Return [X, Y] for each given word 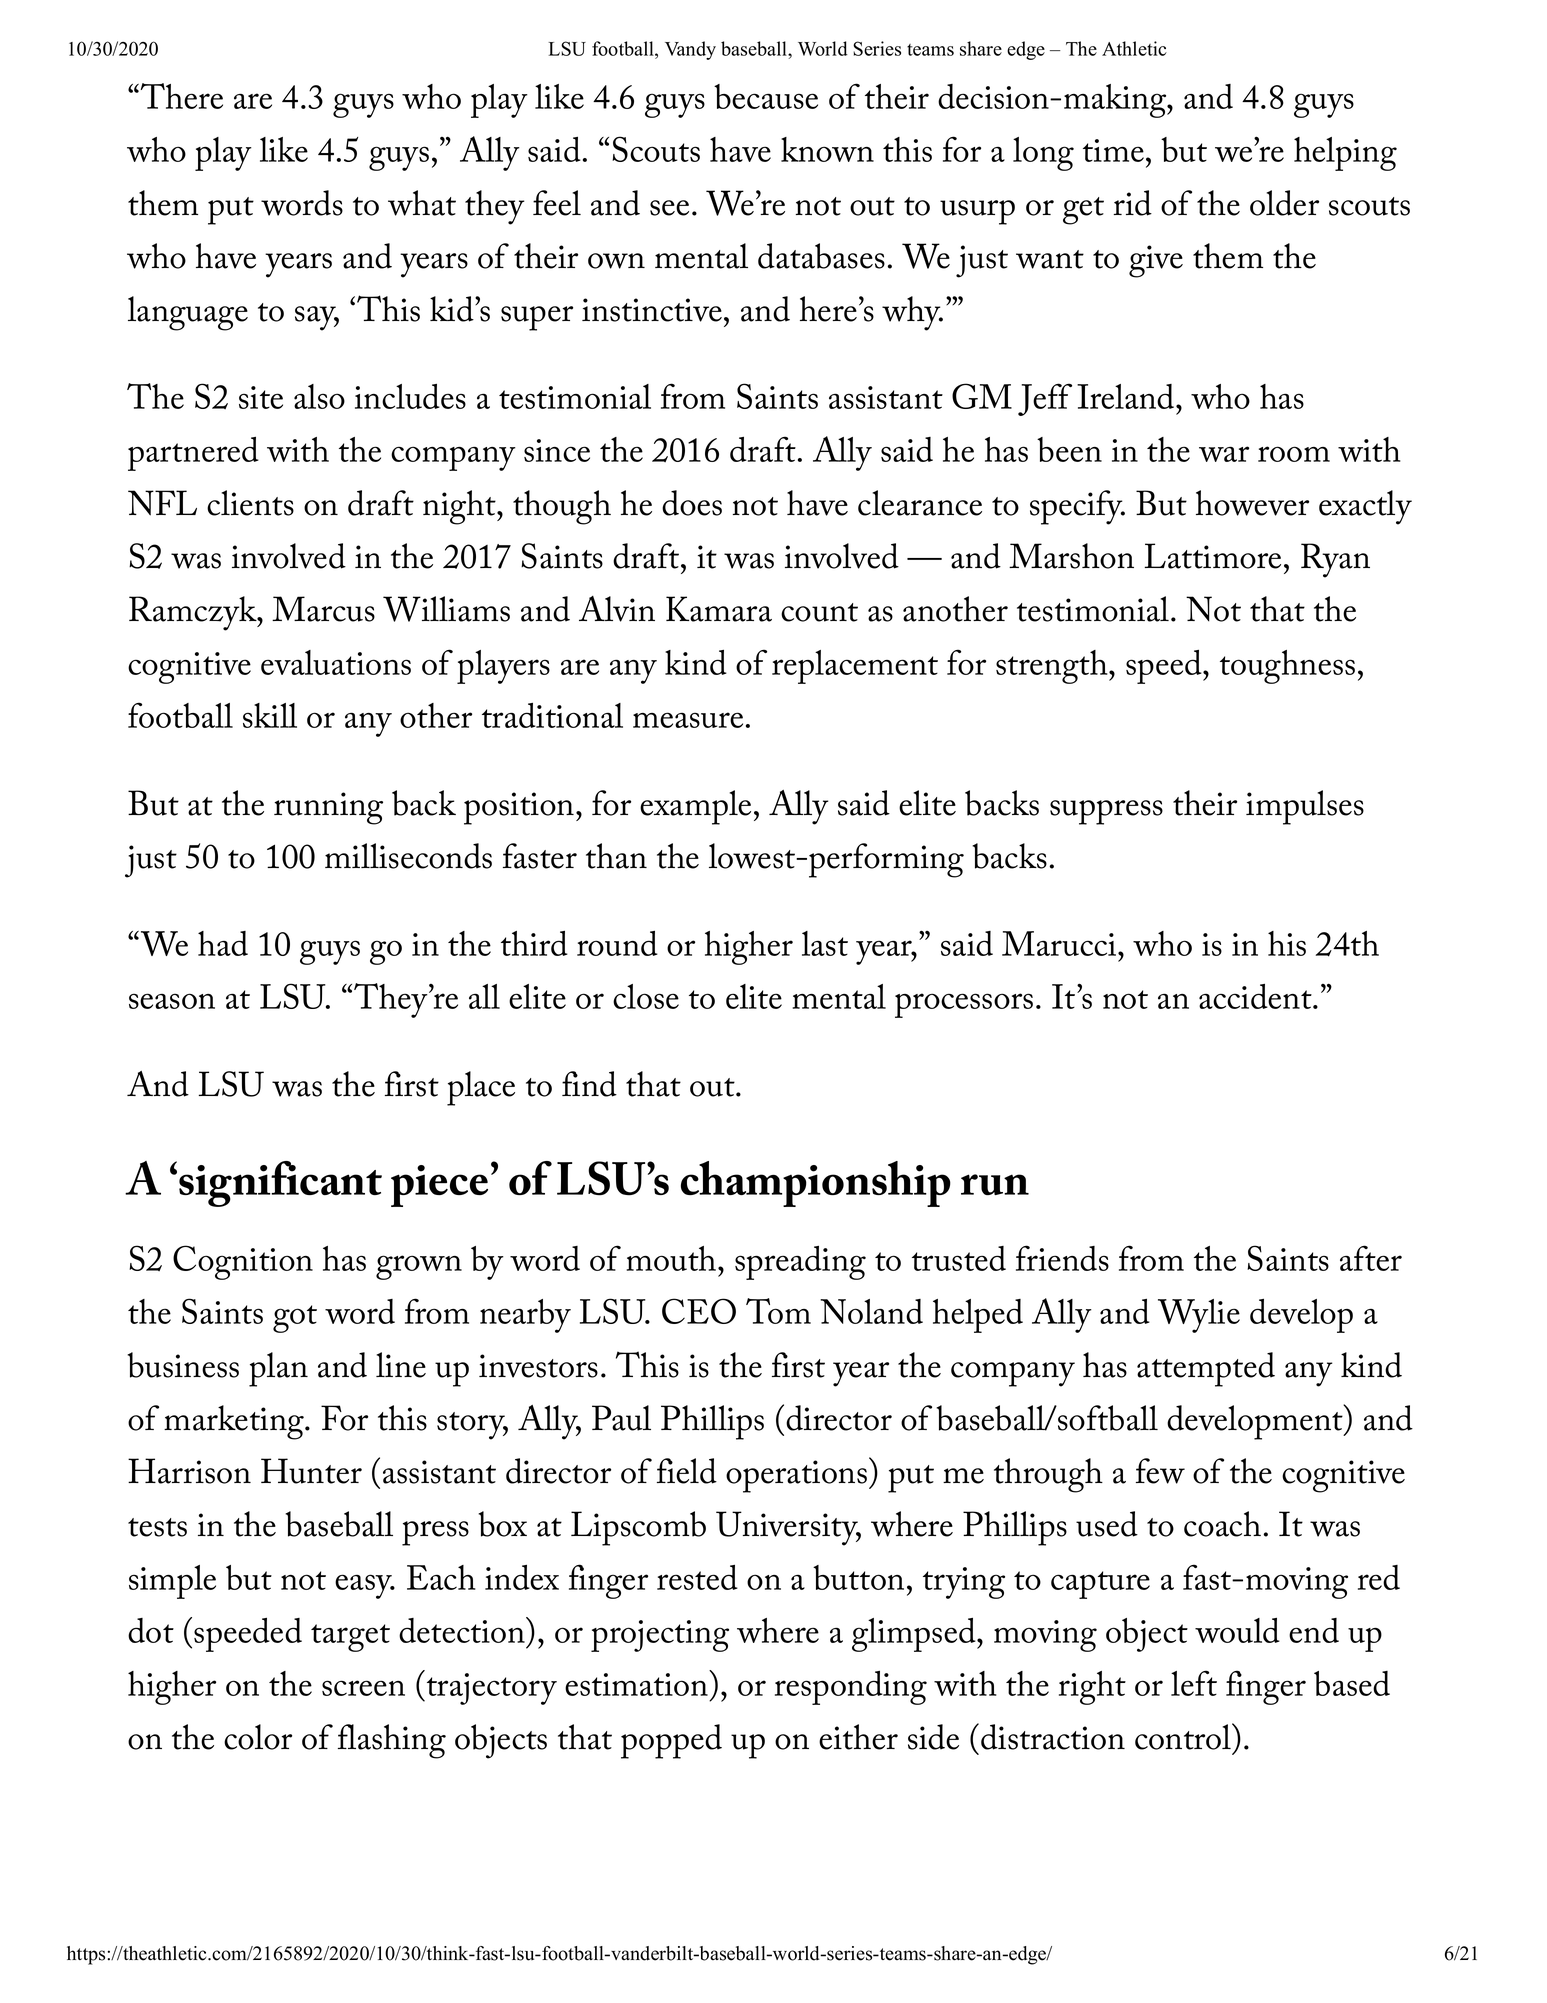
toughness [1287, 667]
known [827, 149]
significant [280, 1184]
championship [816, 1184]
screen [363, 1688]
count [819, 612]
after [1371, 1258]
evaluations [336, 662]
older [1284, 203]
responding [851, 1688]
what [422, 203]
